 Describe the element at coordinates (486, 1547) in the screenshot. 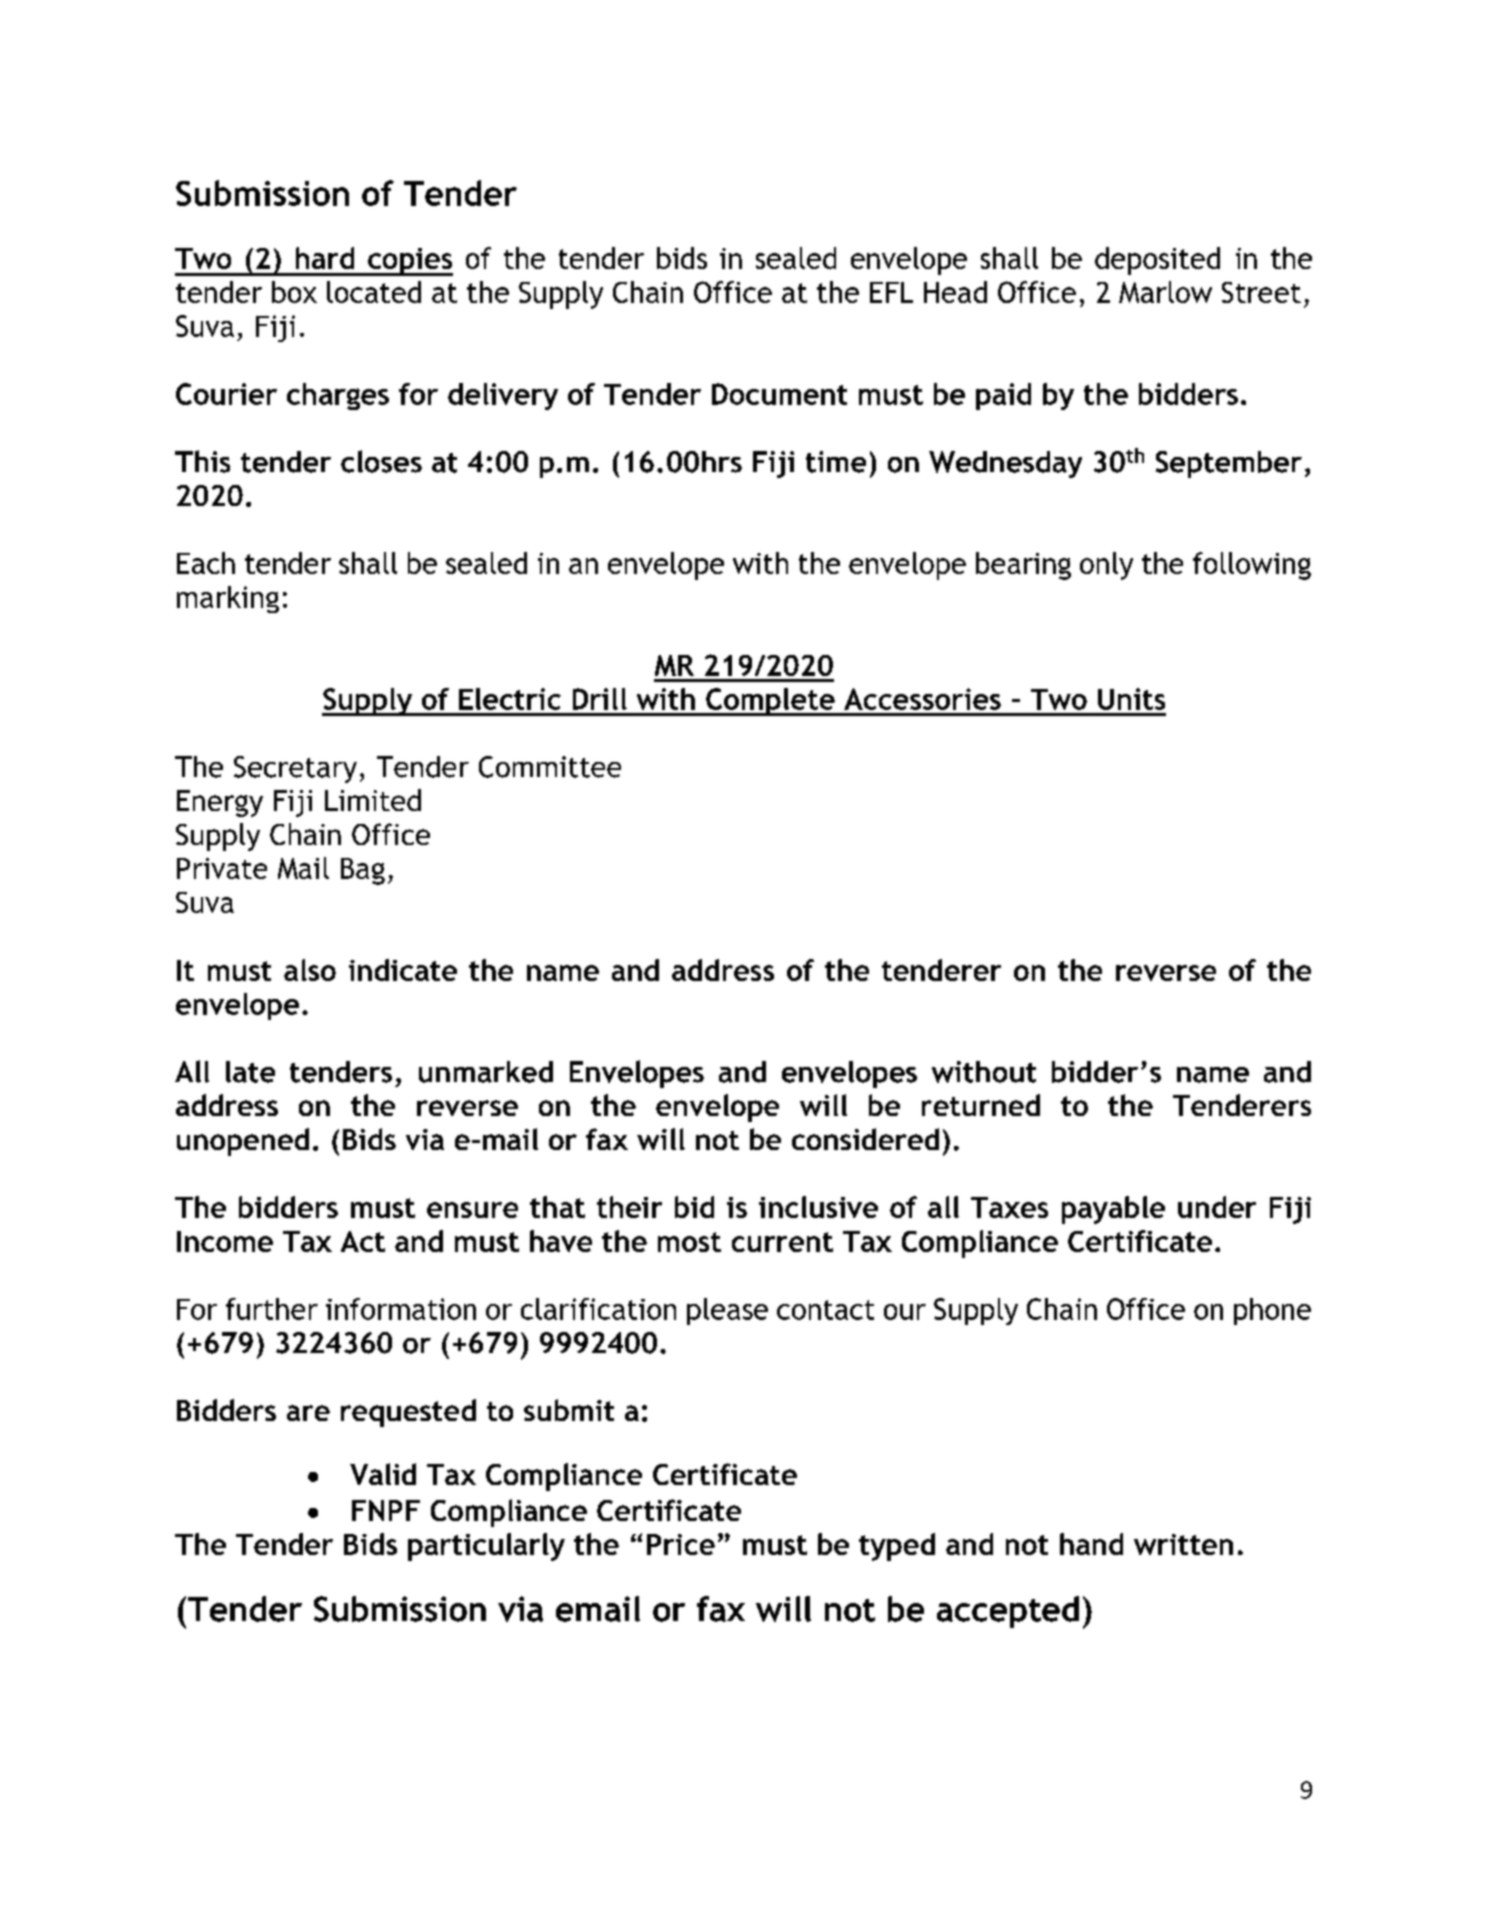

I see `particularly` at that location.
